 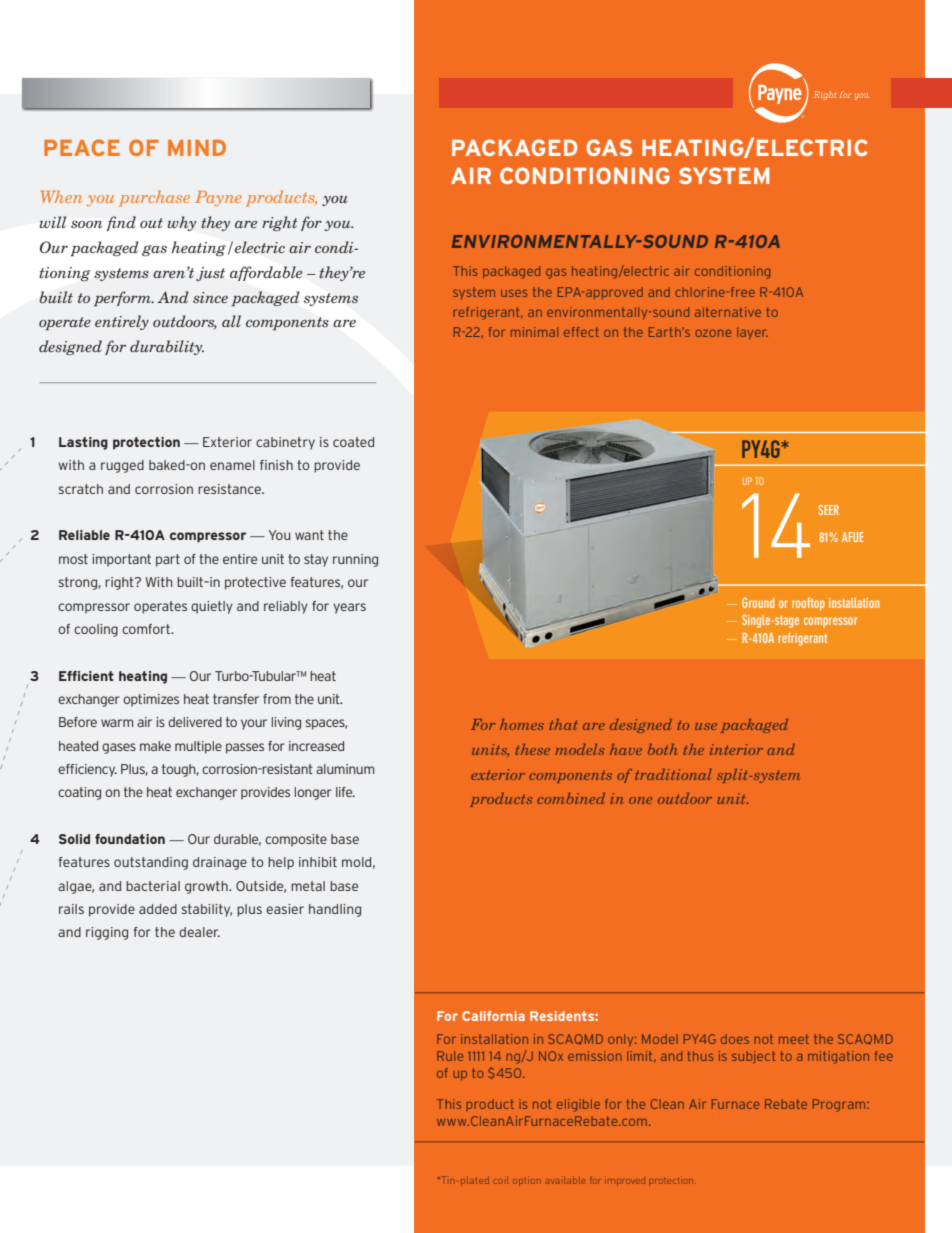 I want to click on coil, so click(x=501, y=1181).
